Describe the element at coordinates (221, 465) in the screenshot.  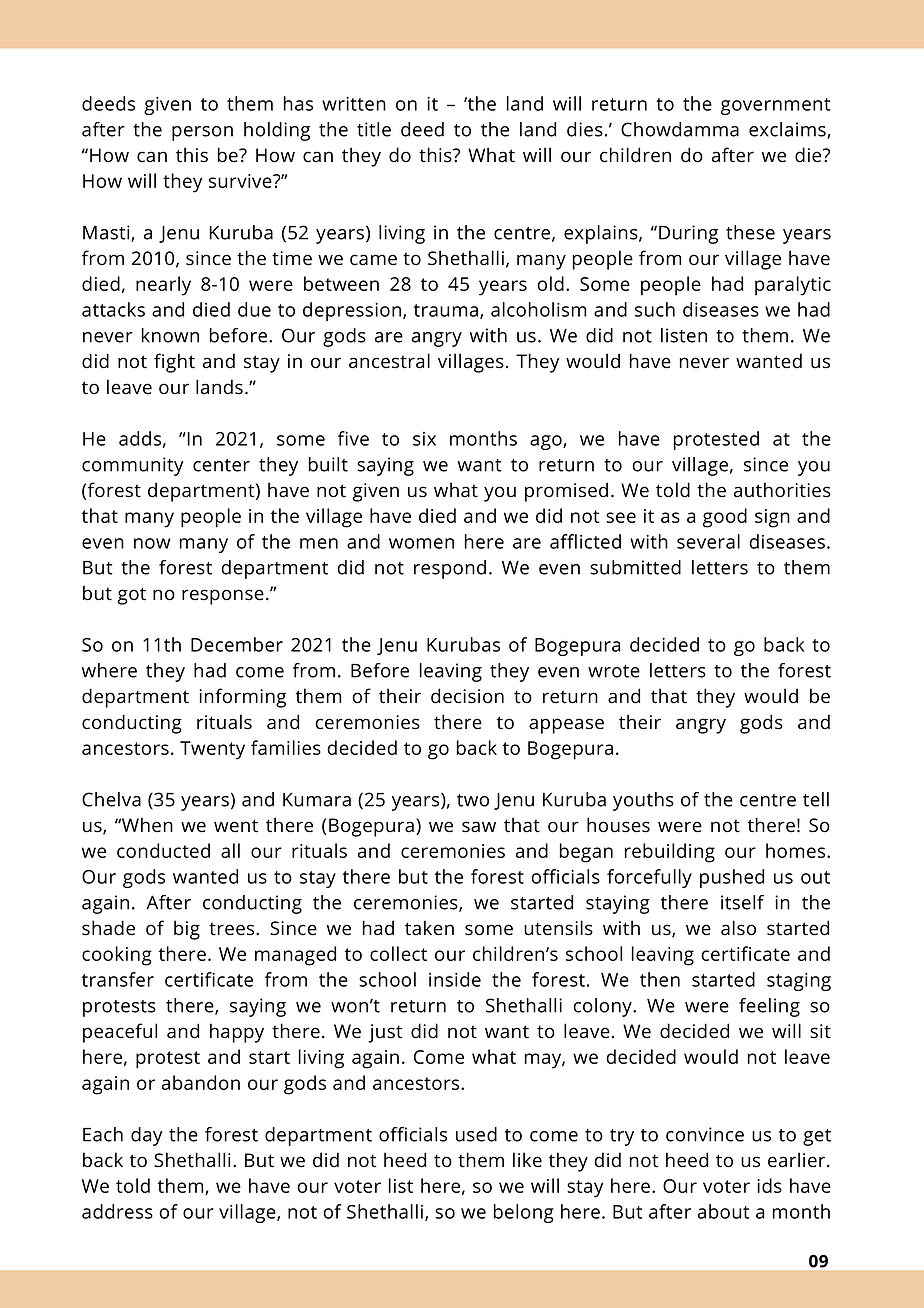
I see `center` at that location.
